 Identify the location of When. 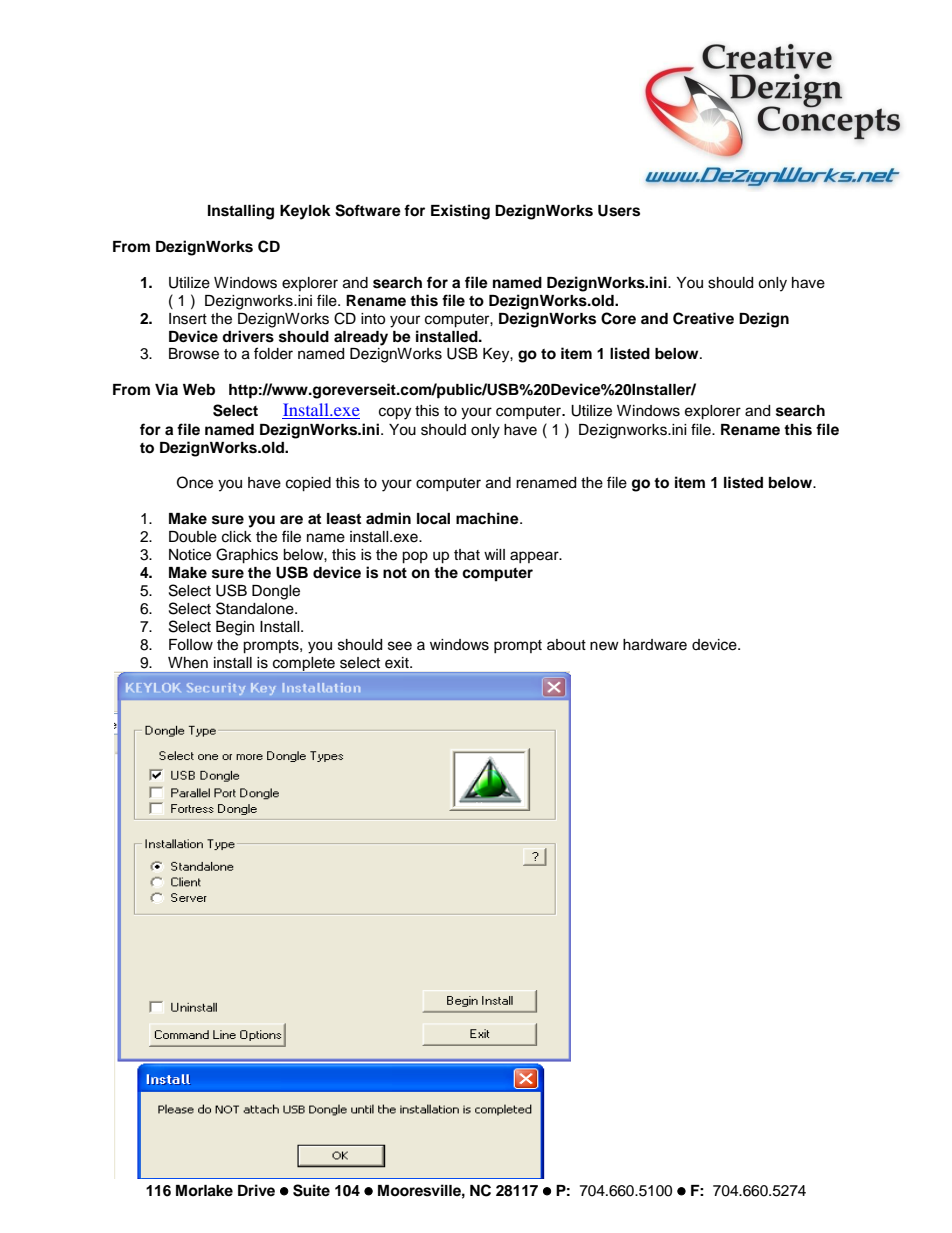
(188, 663).
